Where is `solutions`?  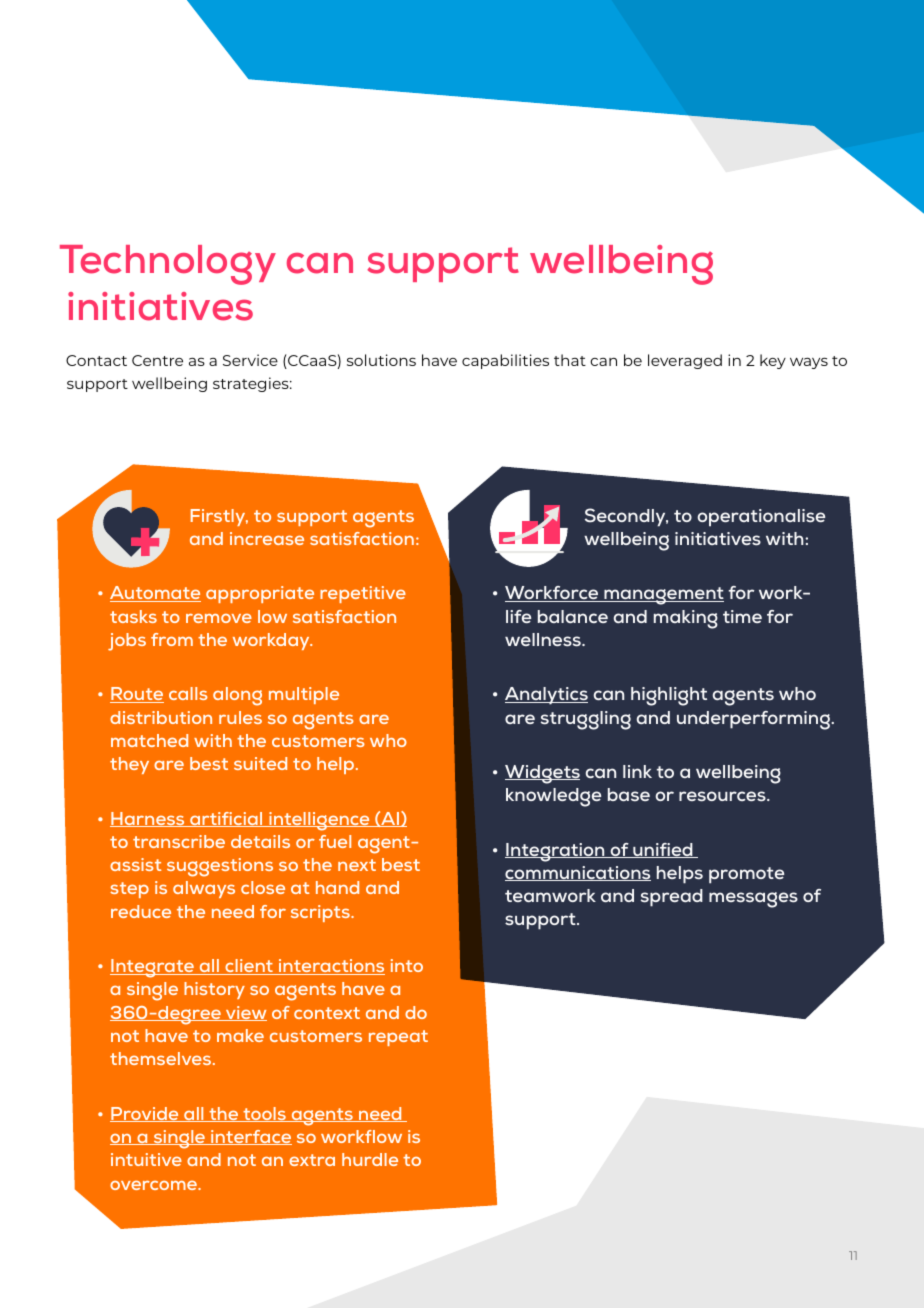 solutions is located at coordinates (381, 360).
